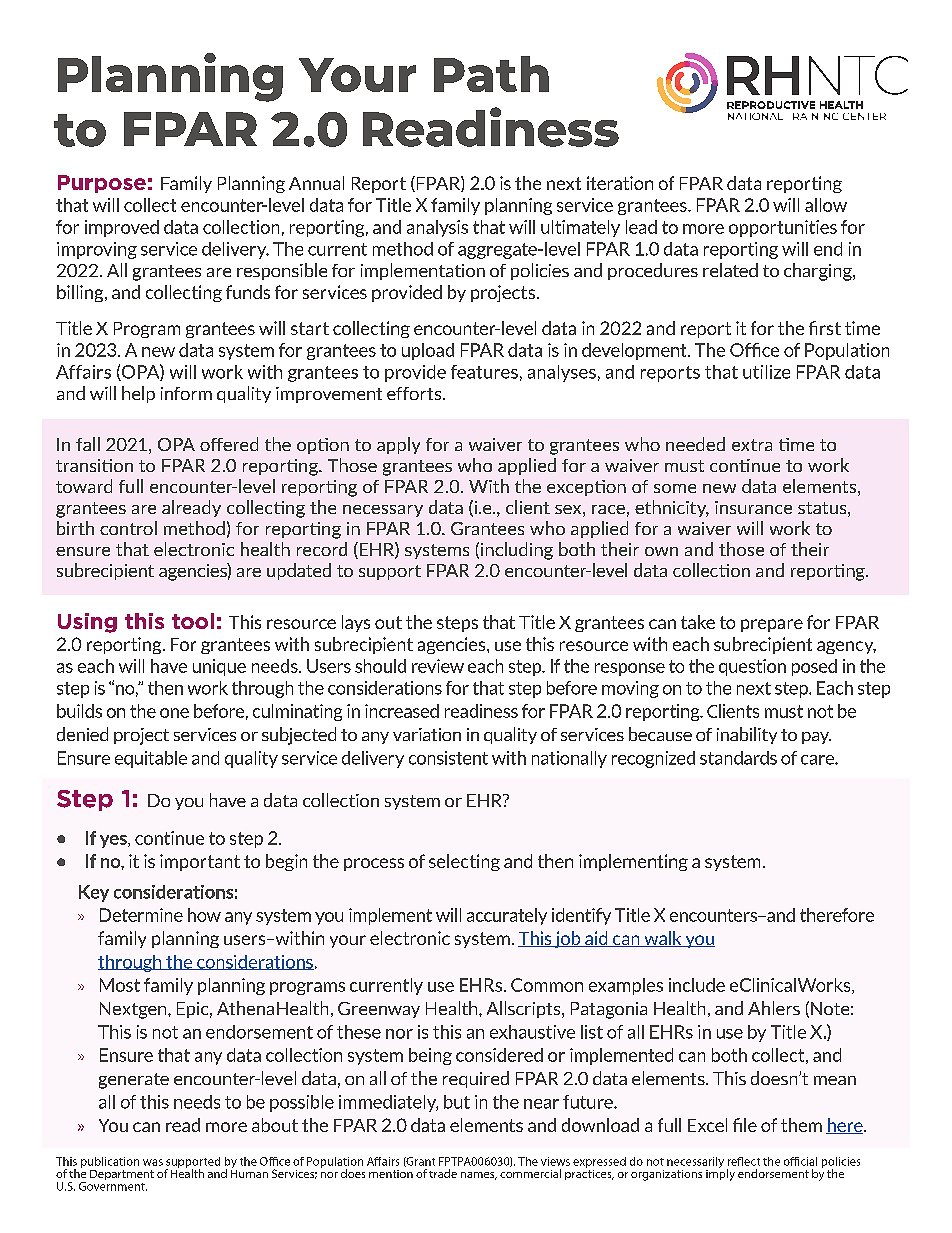 The width and height of the document is (952, 1233). I want to click on standards, so click(738, 758).
